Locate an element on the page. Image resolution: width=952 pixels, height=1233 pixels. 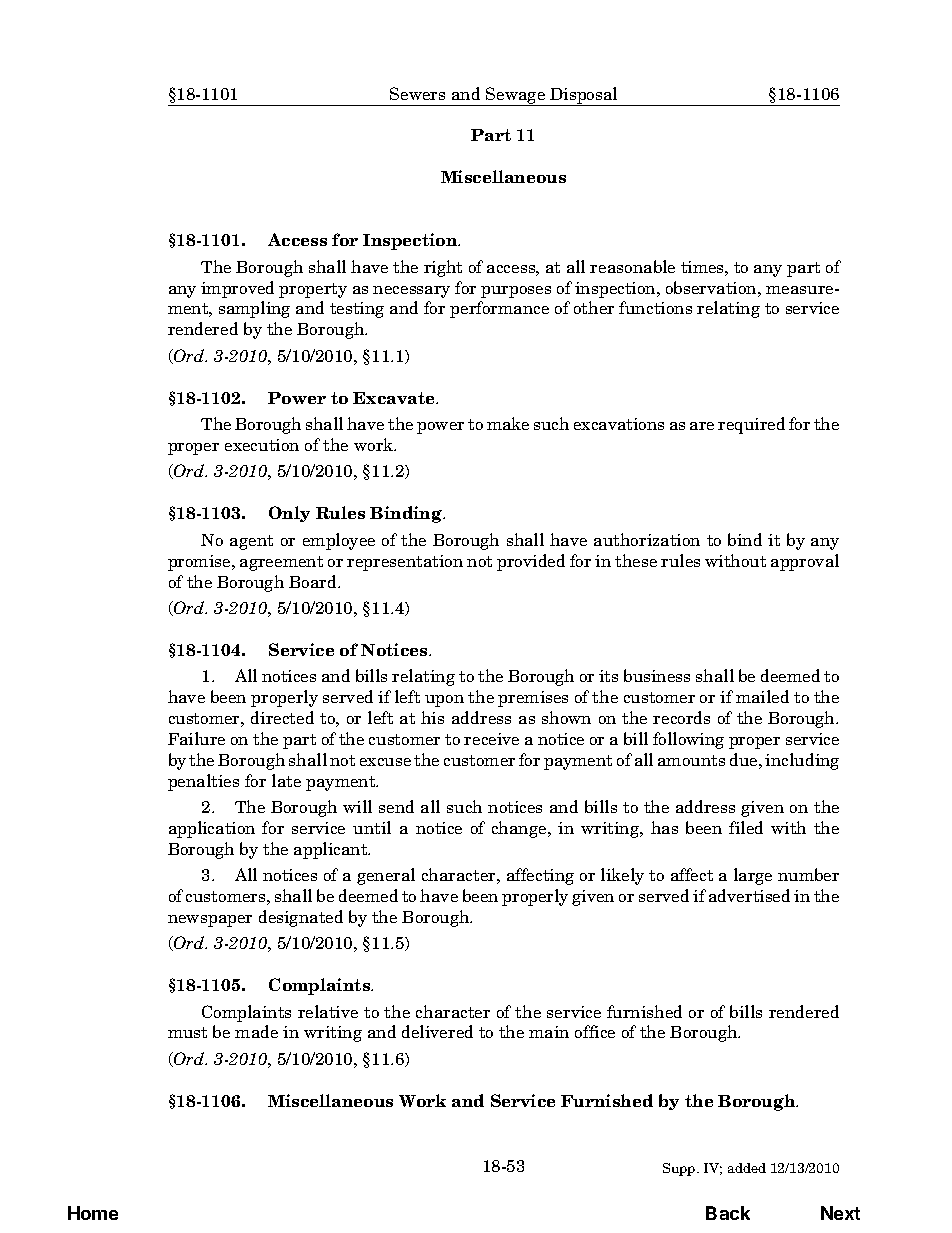
Disposal is located at coordinates (584, 96).
